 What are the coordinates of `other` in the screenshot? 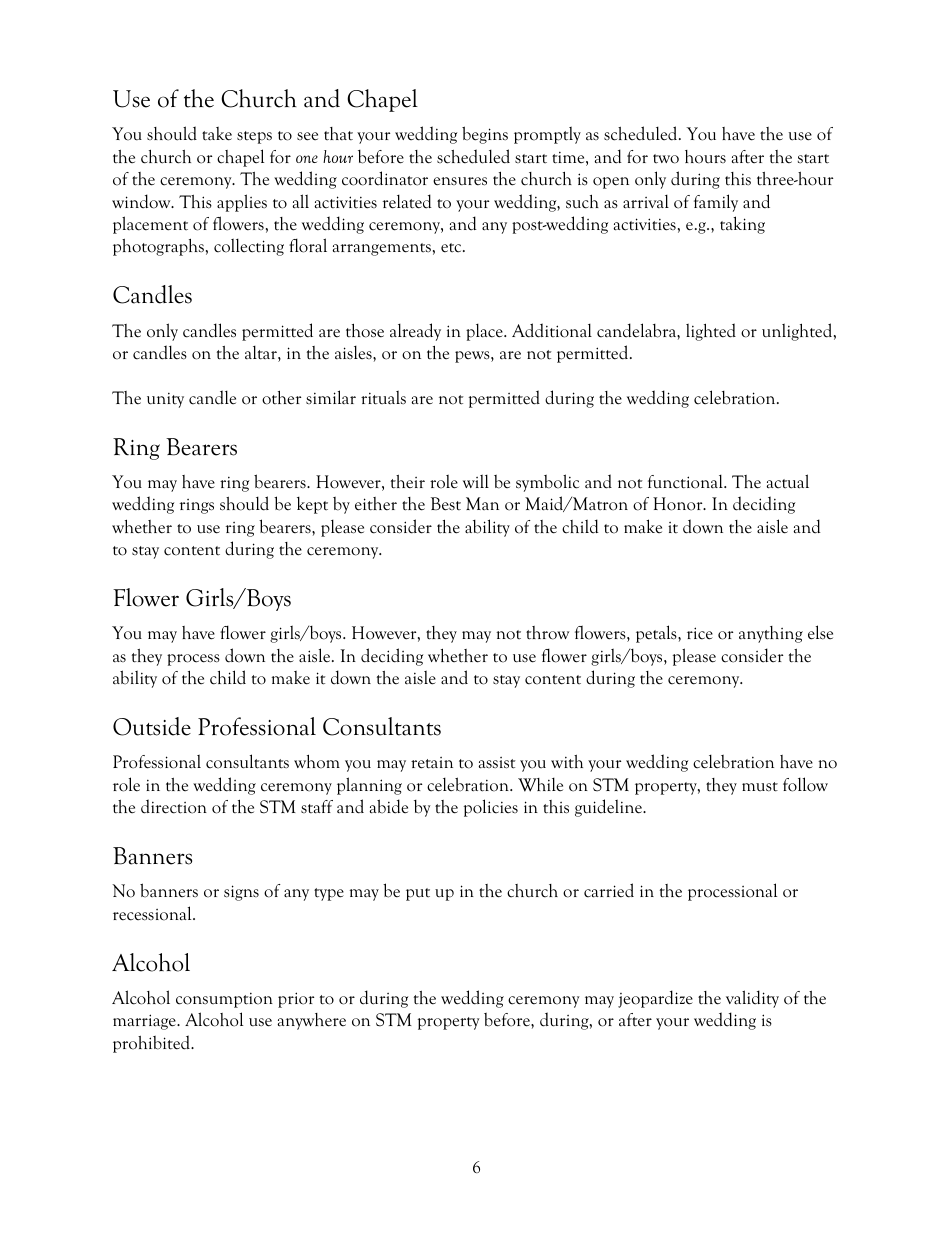 It's located at (281, 398).
